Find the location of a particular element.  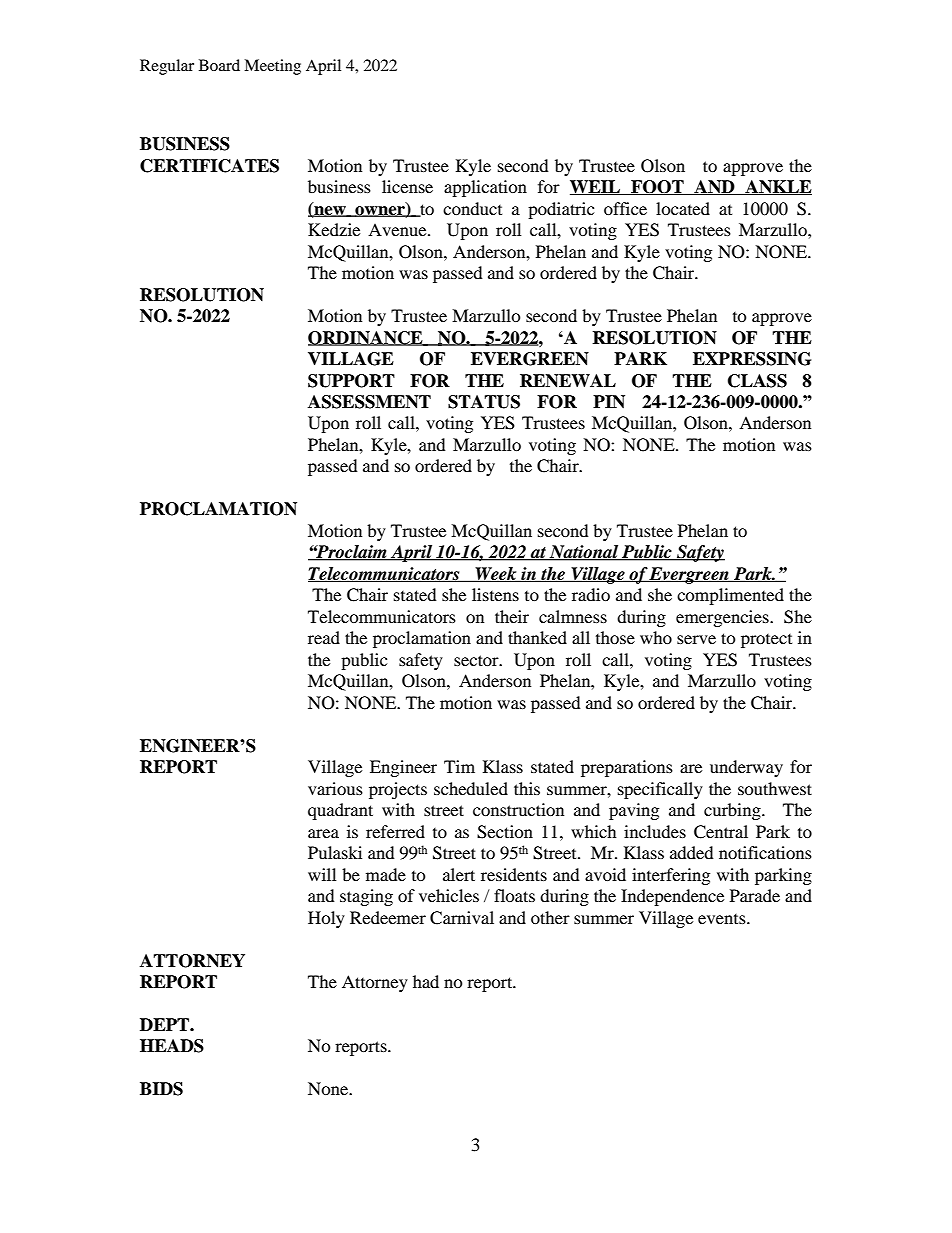

scheduled is located at coordinates (471, 788).
